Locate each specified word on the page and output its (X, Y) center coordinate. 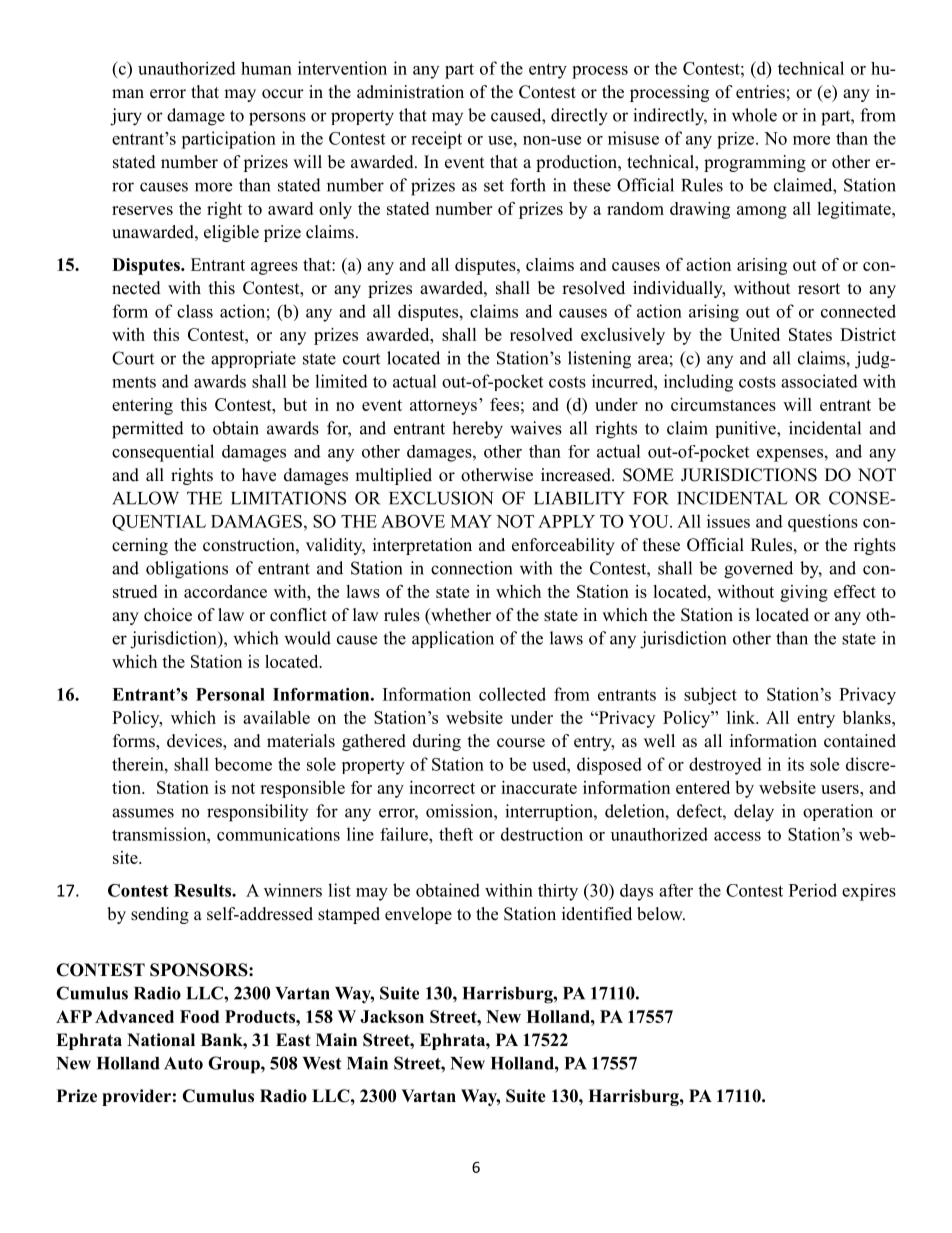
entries (760, 92)
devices (195, 742)
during (437, 742)
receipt (436, 140)
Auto (183, 1063)
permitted (148, 430)
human (266, 68)
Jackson (392, 1016)
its (795, 764)
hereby (477, 430)
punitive (746, 429)
